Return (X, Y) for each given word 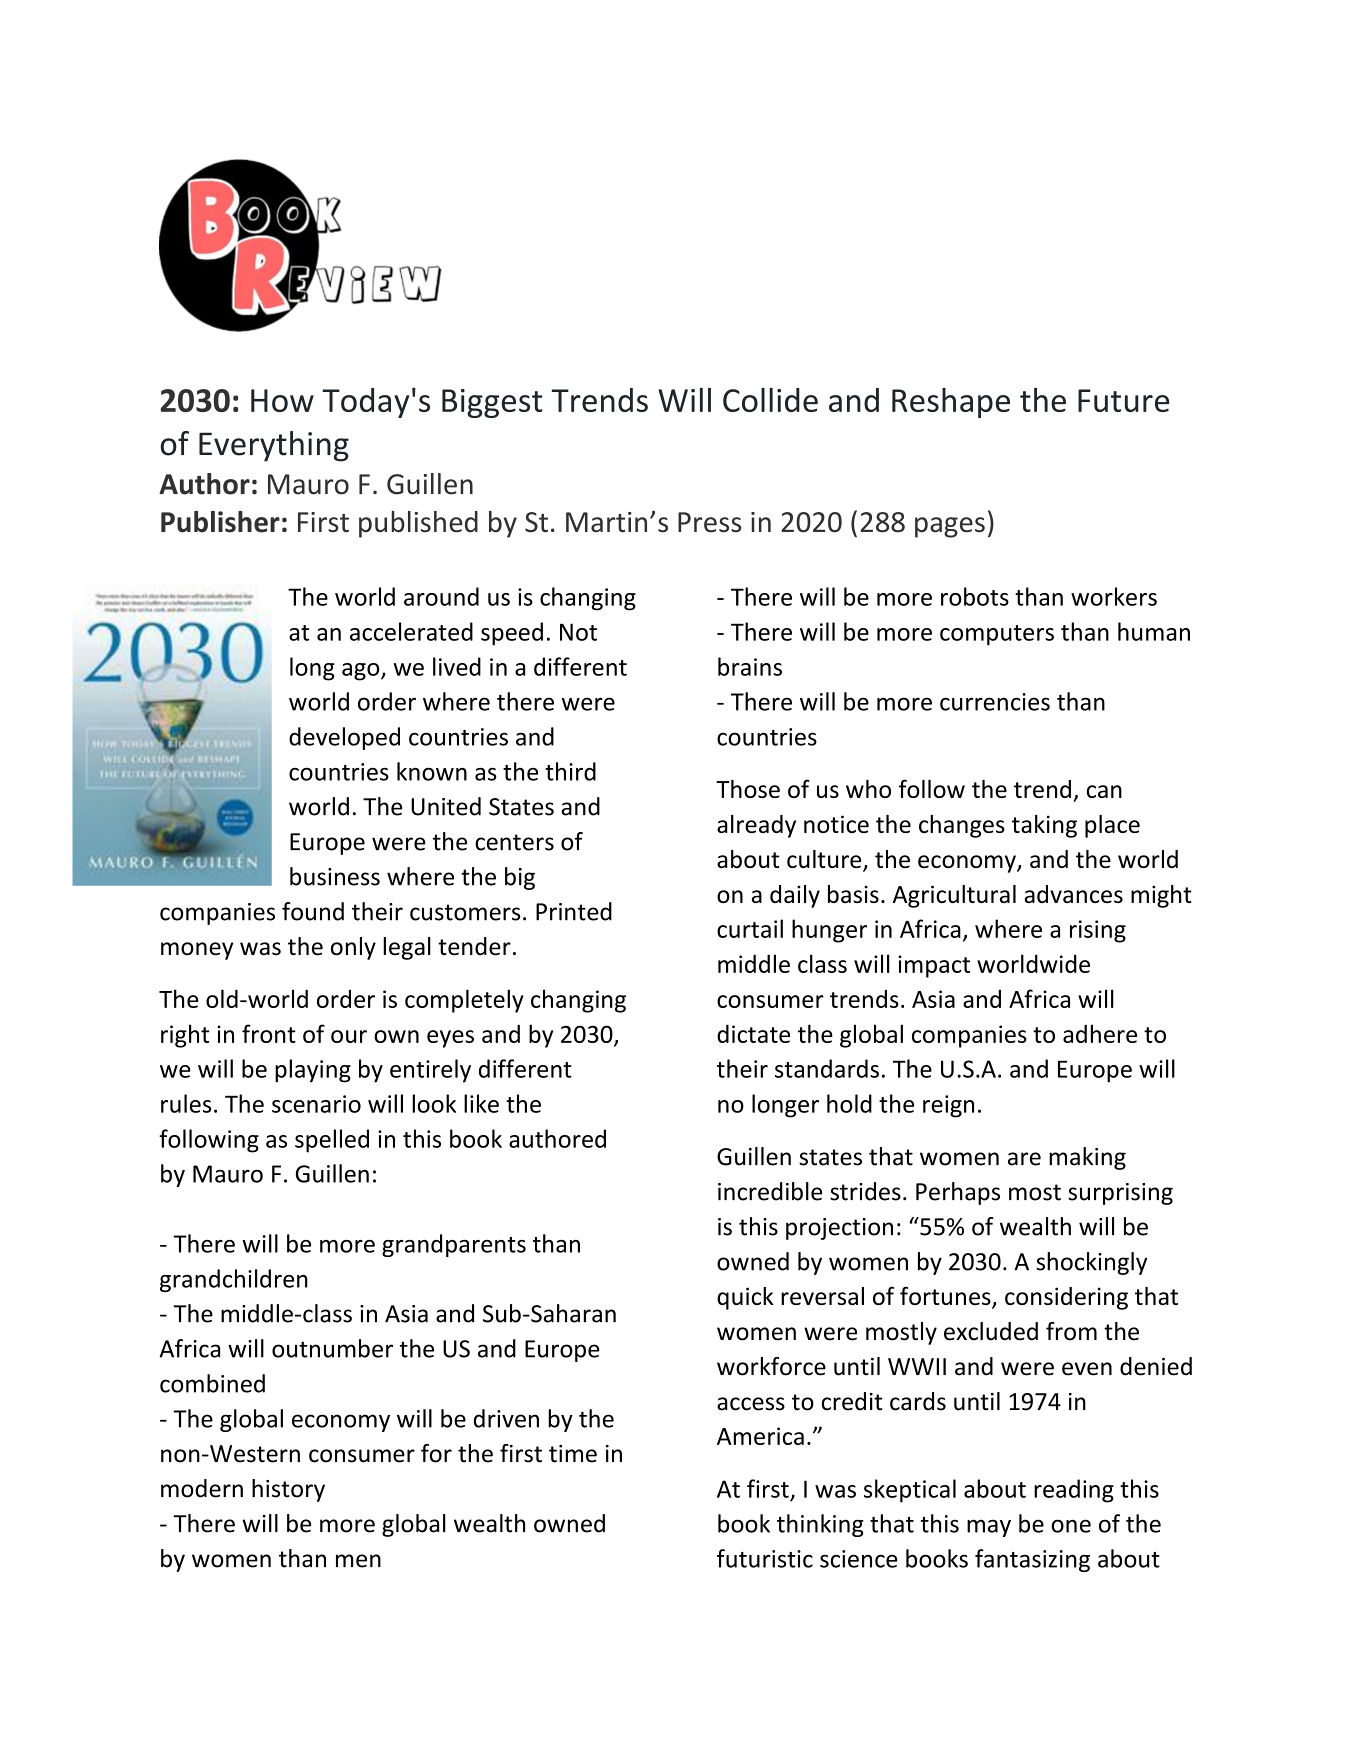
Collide (770, 400)
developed (344, 738)
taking (1044, 826)
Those (748, 789)
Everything (274, 446)
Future (1123, 400)
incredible (770, 1191)
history (288, 1490)
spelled (332, 1141)
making (1087, 1158)
